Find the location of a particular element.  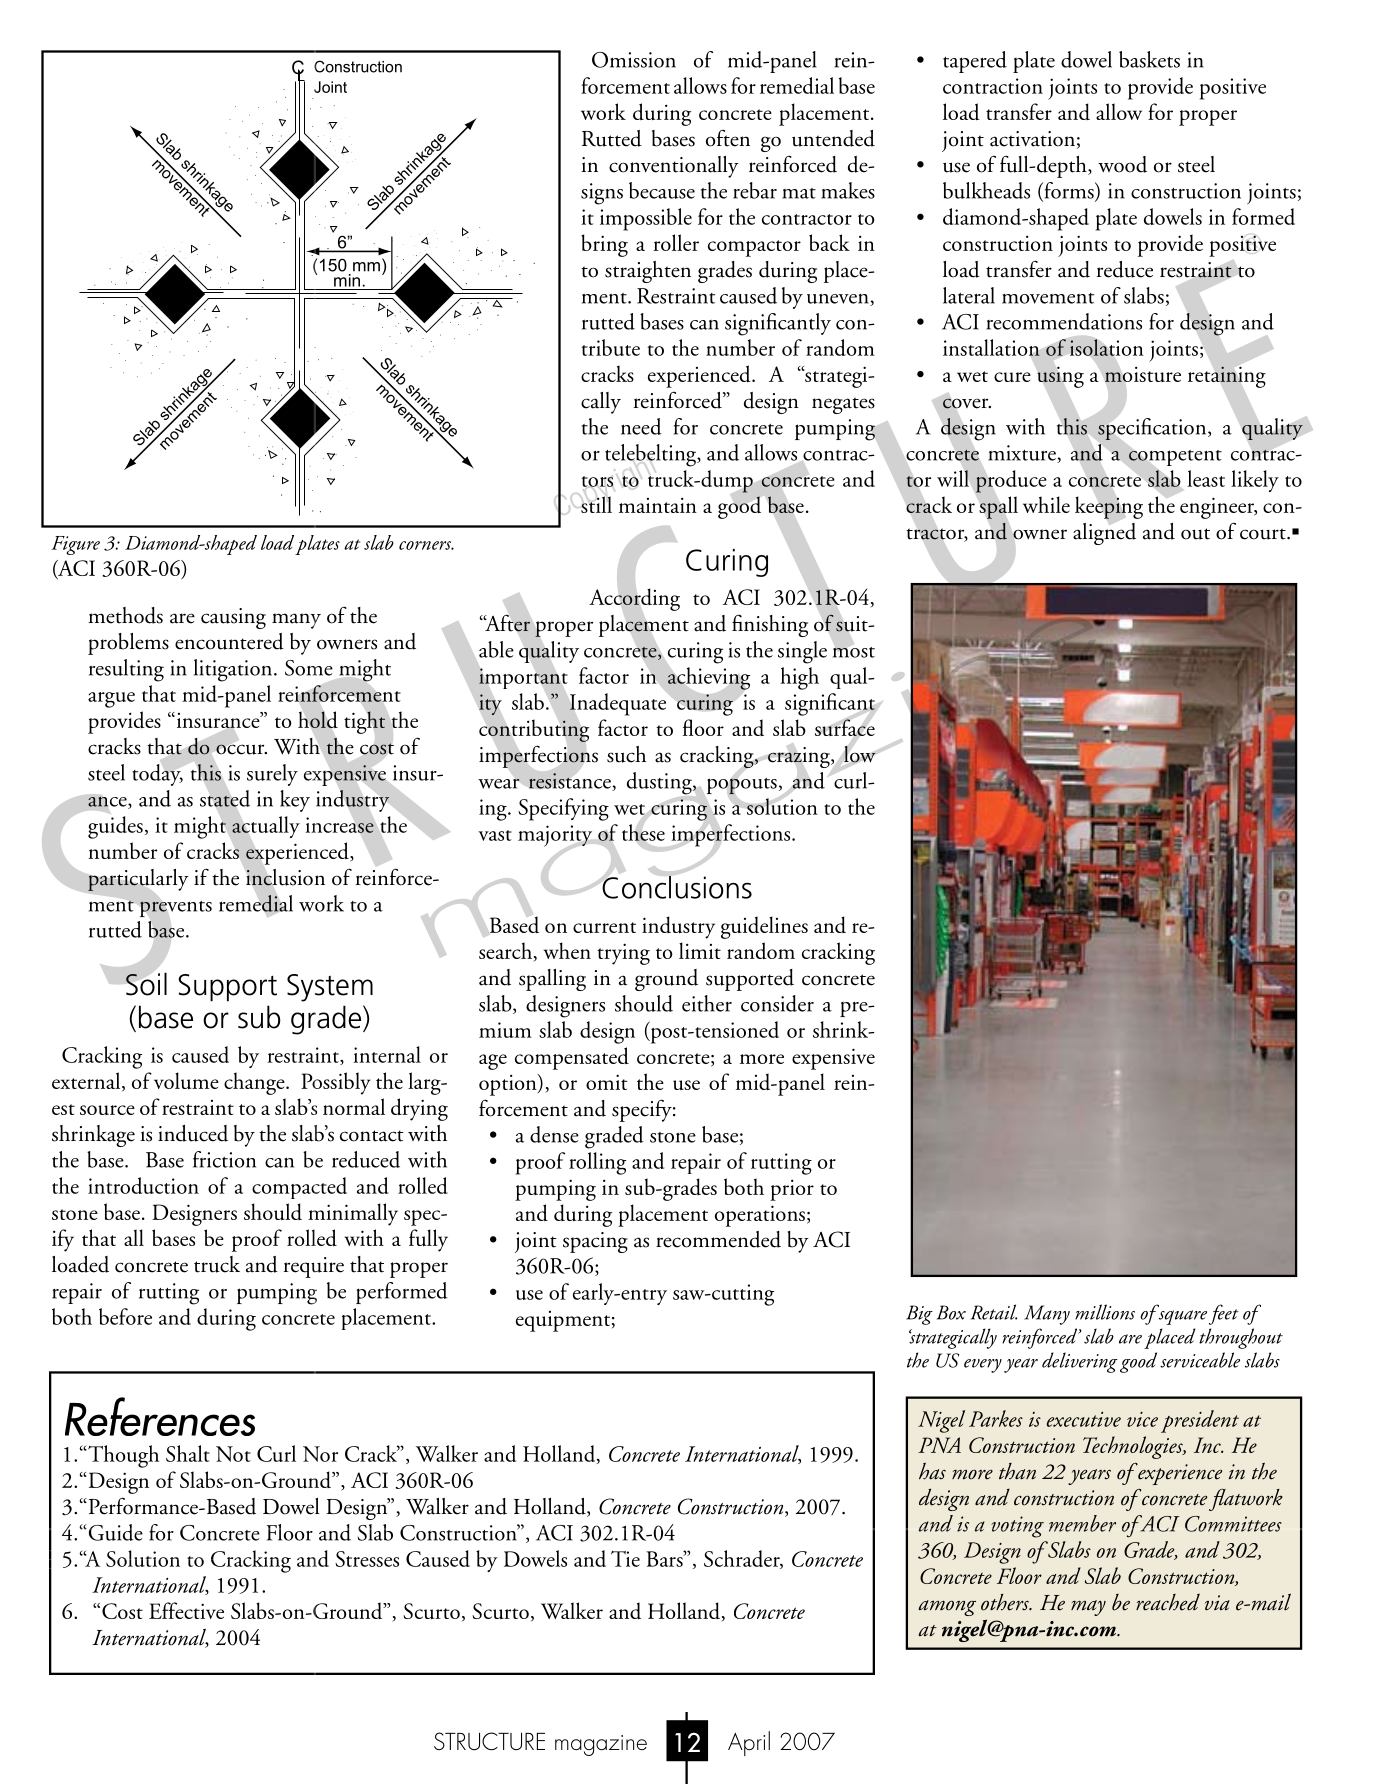

surface is located at coordinates (845, 727).
